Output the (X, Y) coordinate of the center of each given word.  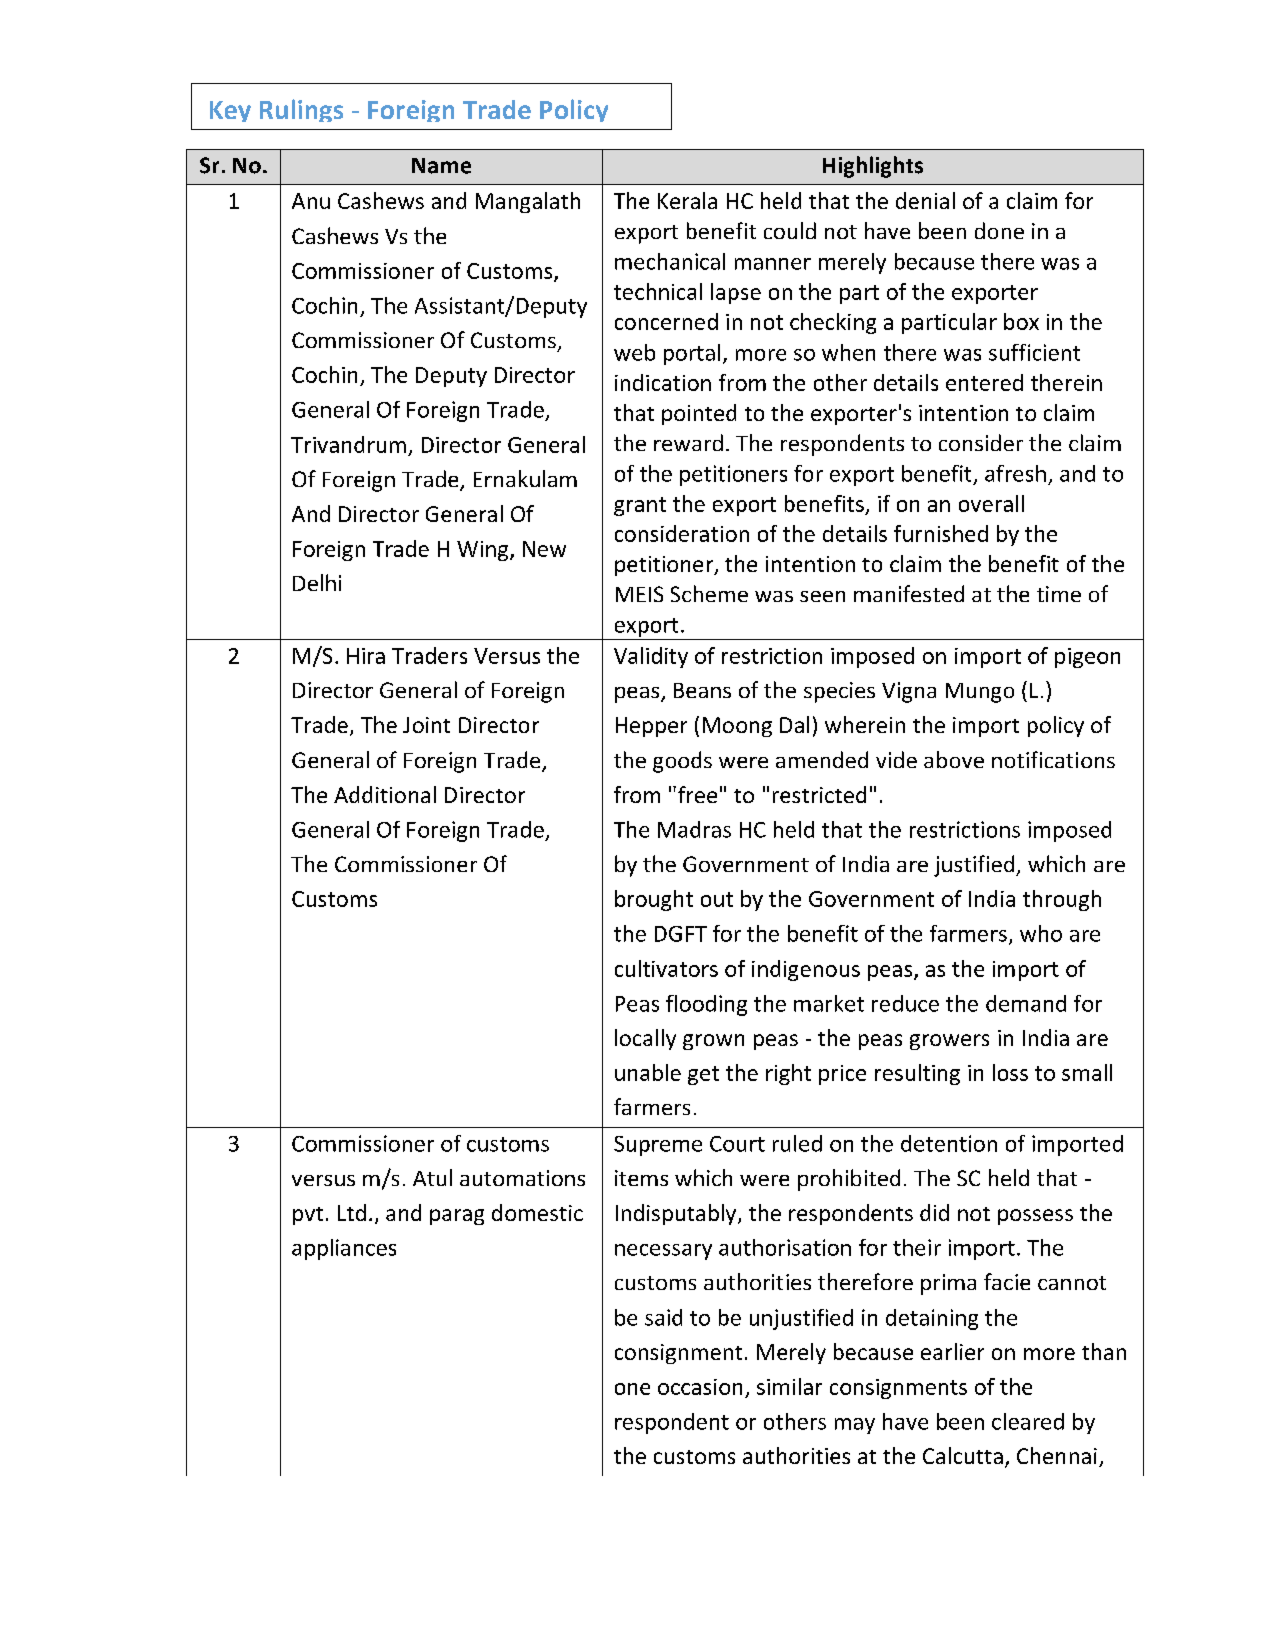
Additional (385, 794)
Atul (432, 1177)
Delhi (317, 582)
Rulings (301, 110)
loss (1010, 1072)
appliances (344, 1249)
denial (925, 200)
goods (682, 762)
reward (688, 442)
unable (648, 1072)
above (954, 759)
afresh (1015, 473)
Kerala (687, 200)
